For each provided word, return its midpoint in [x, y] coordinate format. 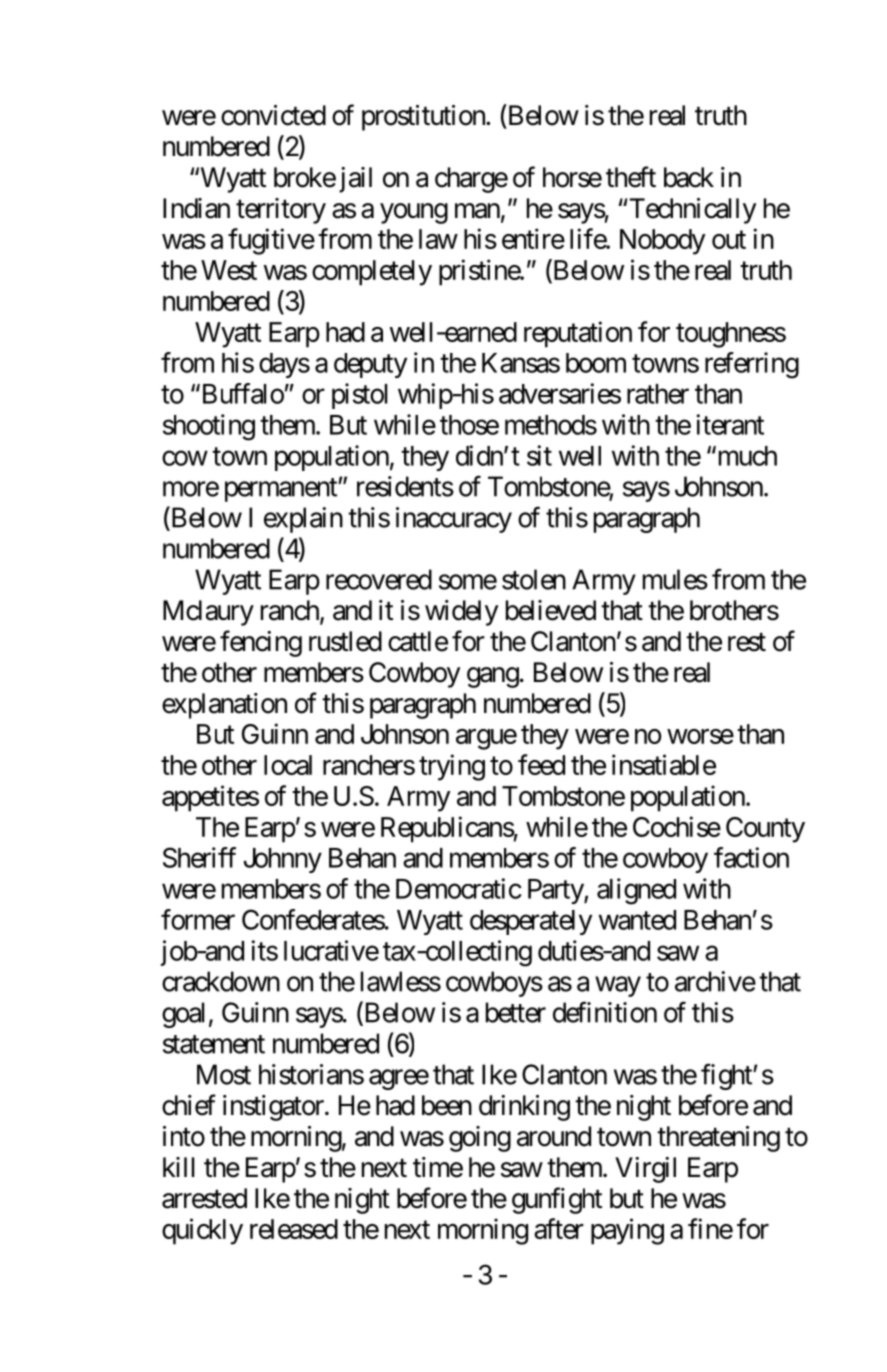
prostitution [424, 118]
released [294, 1229]
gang [493, 677]
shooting [209, 427]
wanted [637, 920]
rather [658, 394]
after [559, 1228]
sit [539, 455]
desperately [531, 922]
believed [551, 610]
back [689, 177]
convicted [273, 115]
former [198, 919]
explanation [224, 706]
